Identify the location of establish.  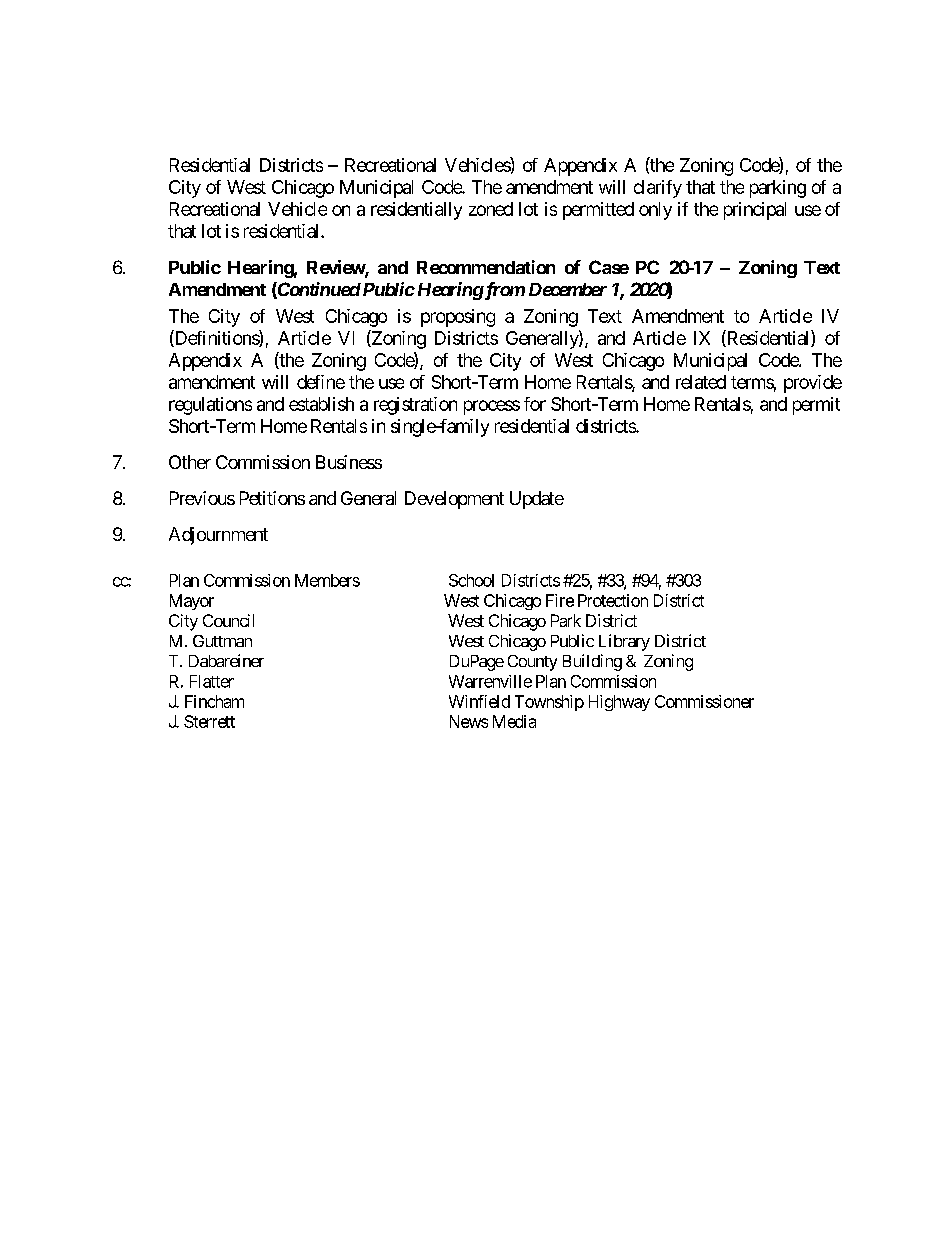
(321, 404).
